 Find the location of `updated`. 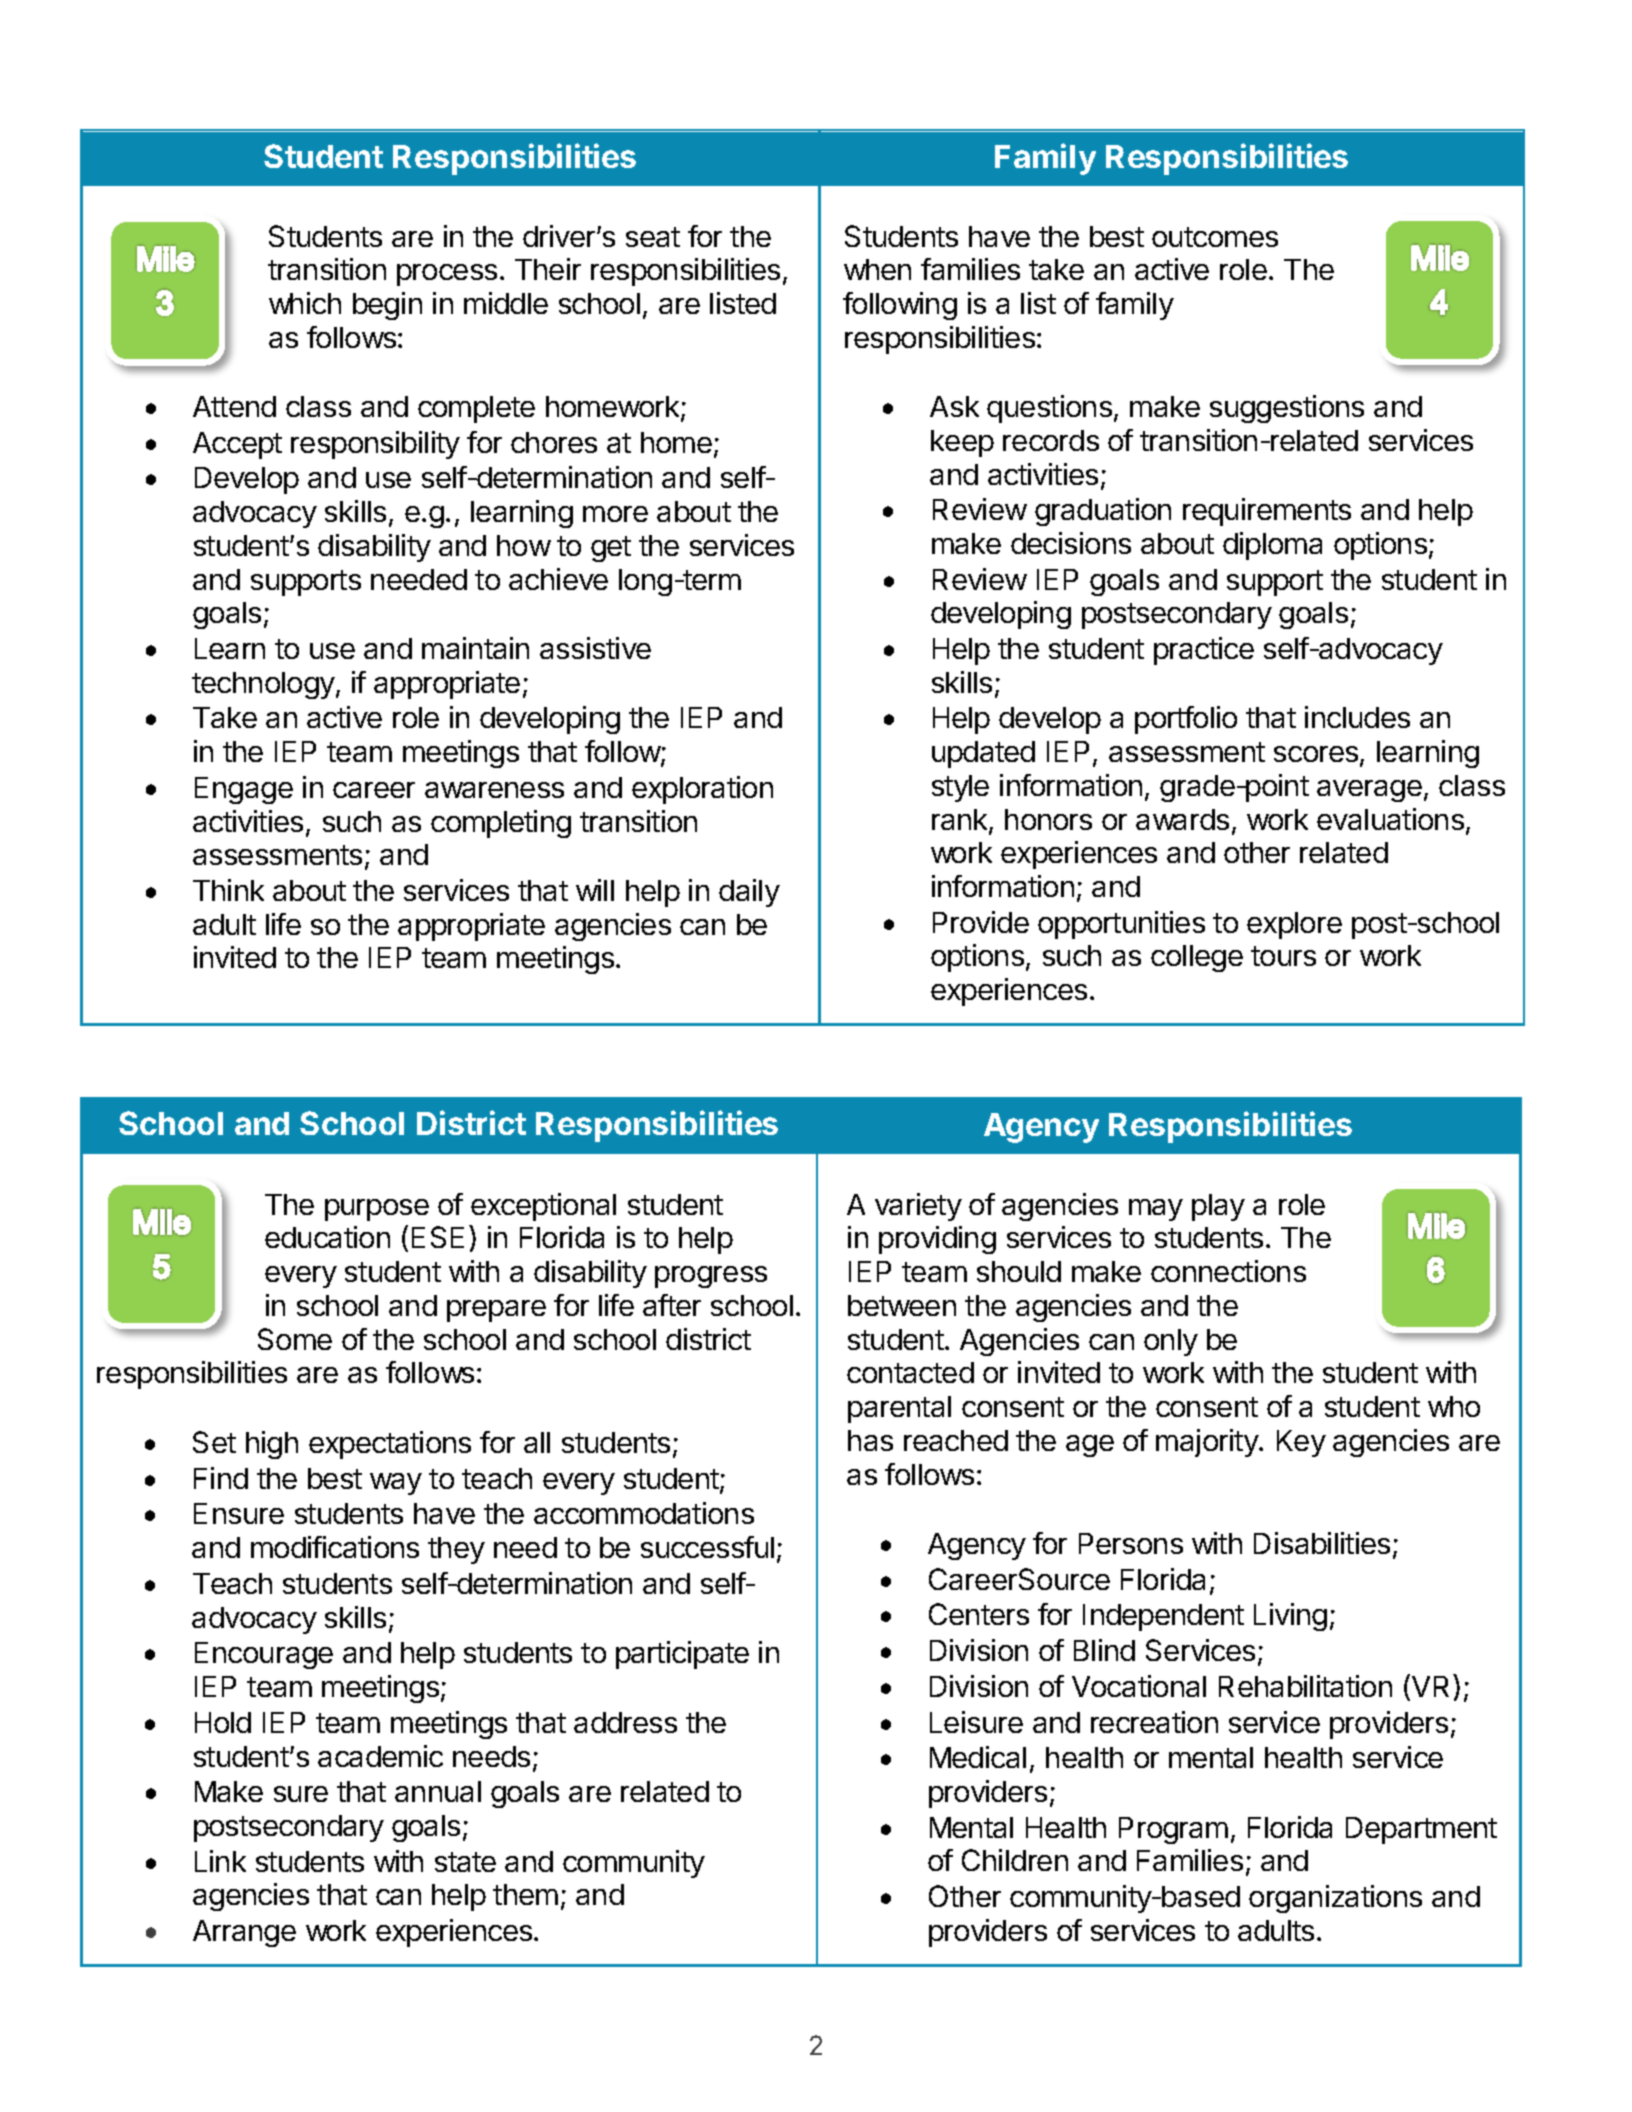

updated is located at coordinates (983, 754).
